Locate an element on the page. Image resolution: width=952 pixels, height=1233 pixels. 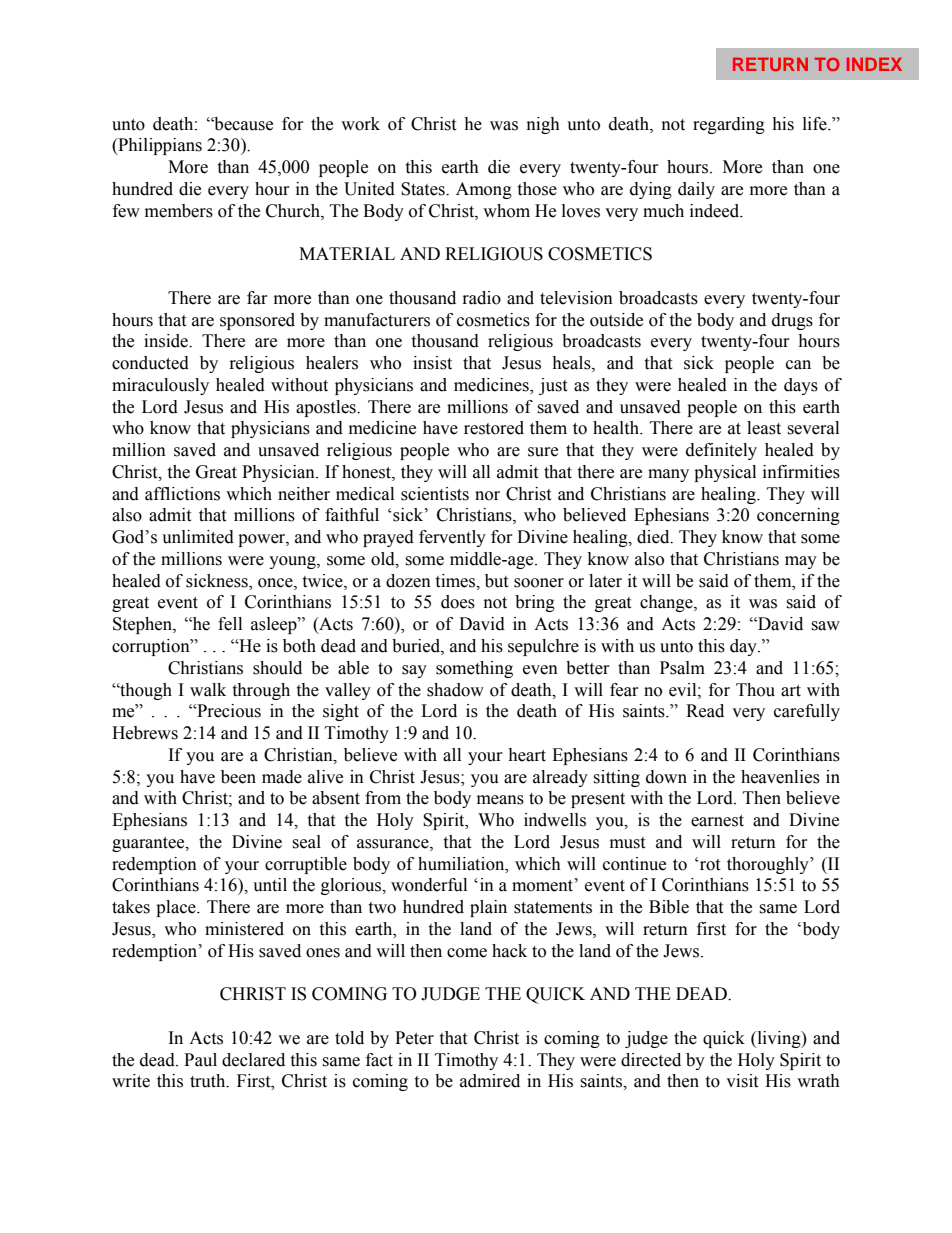
humiliation is located at coordinates (462, 864).
